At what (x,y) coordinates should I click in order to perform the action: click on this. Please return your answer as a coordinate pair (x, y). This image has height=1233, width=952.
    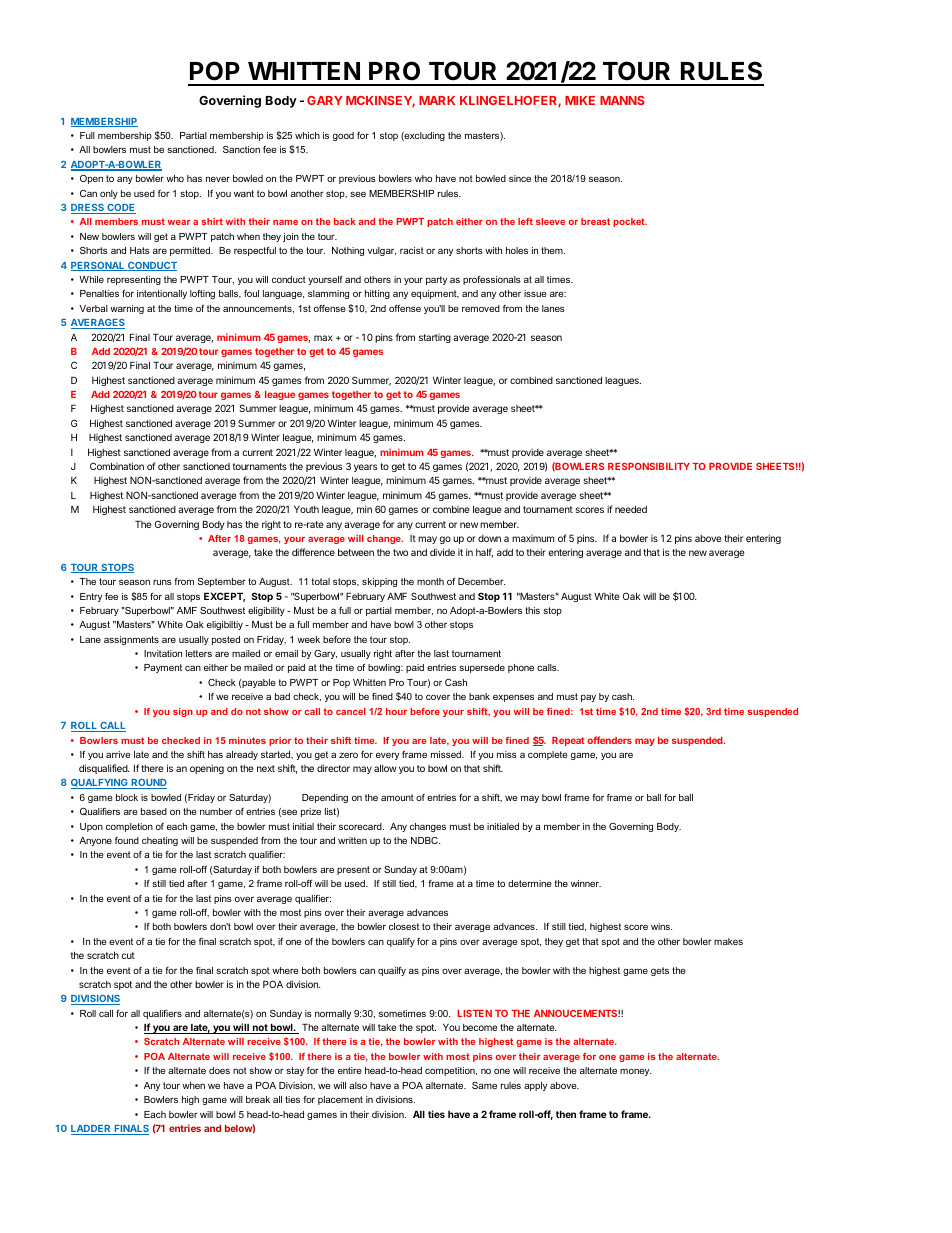
    Looking at the image, I should click on (532, 610).
